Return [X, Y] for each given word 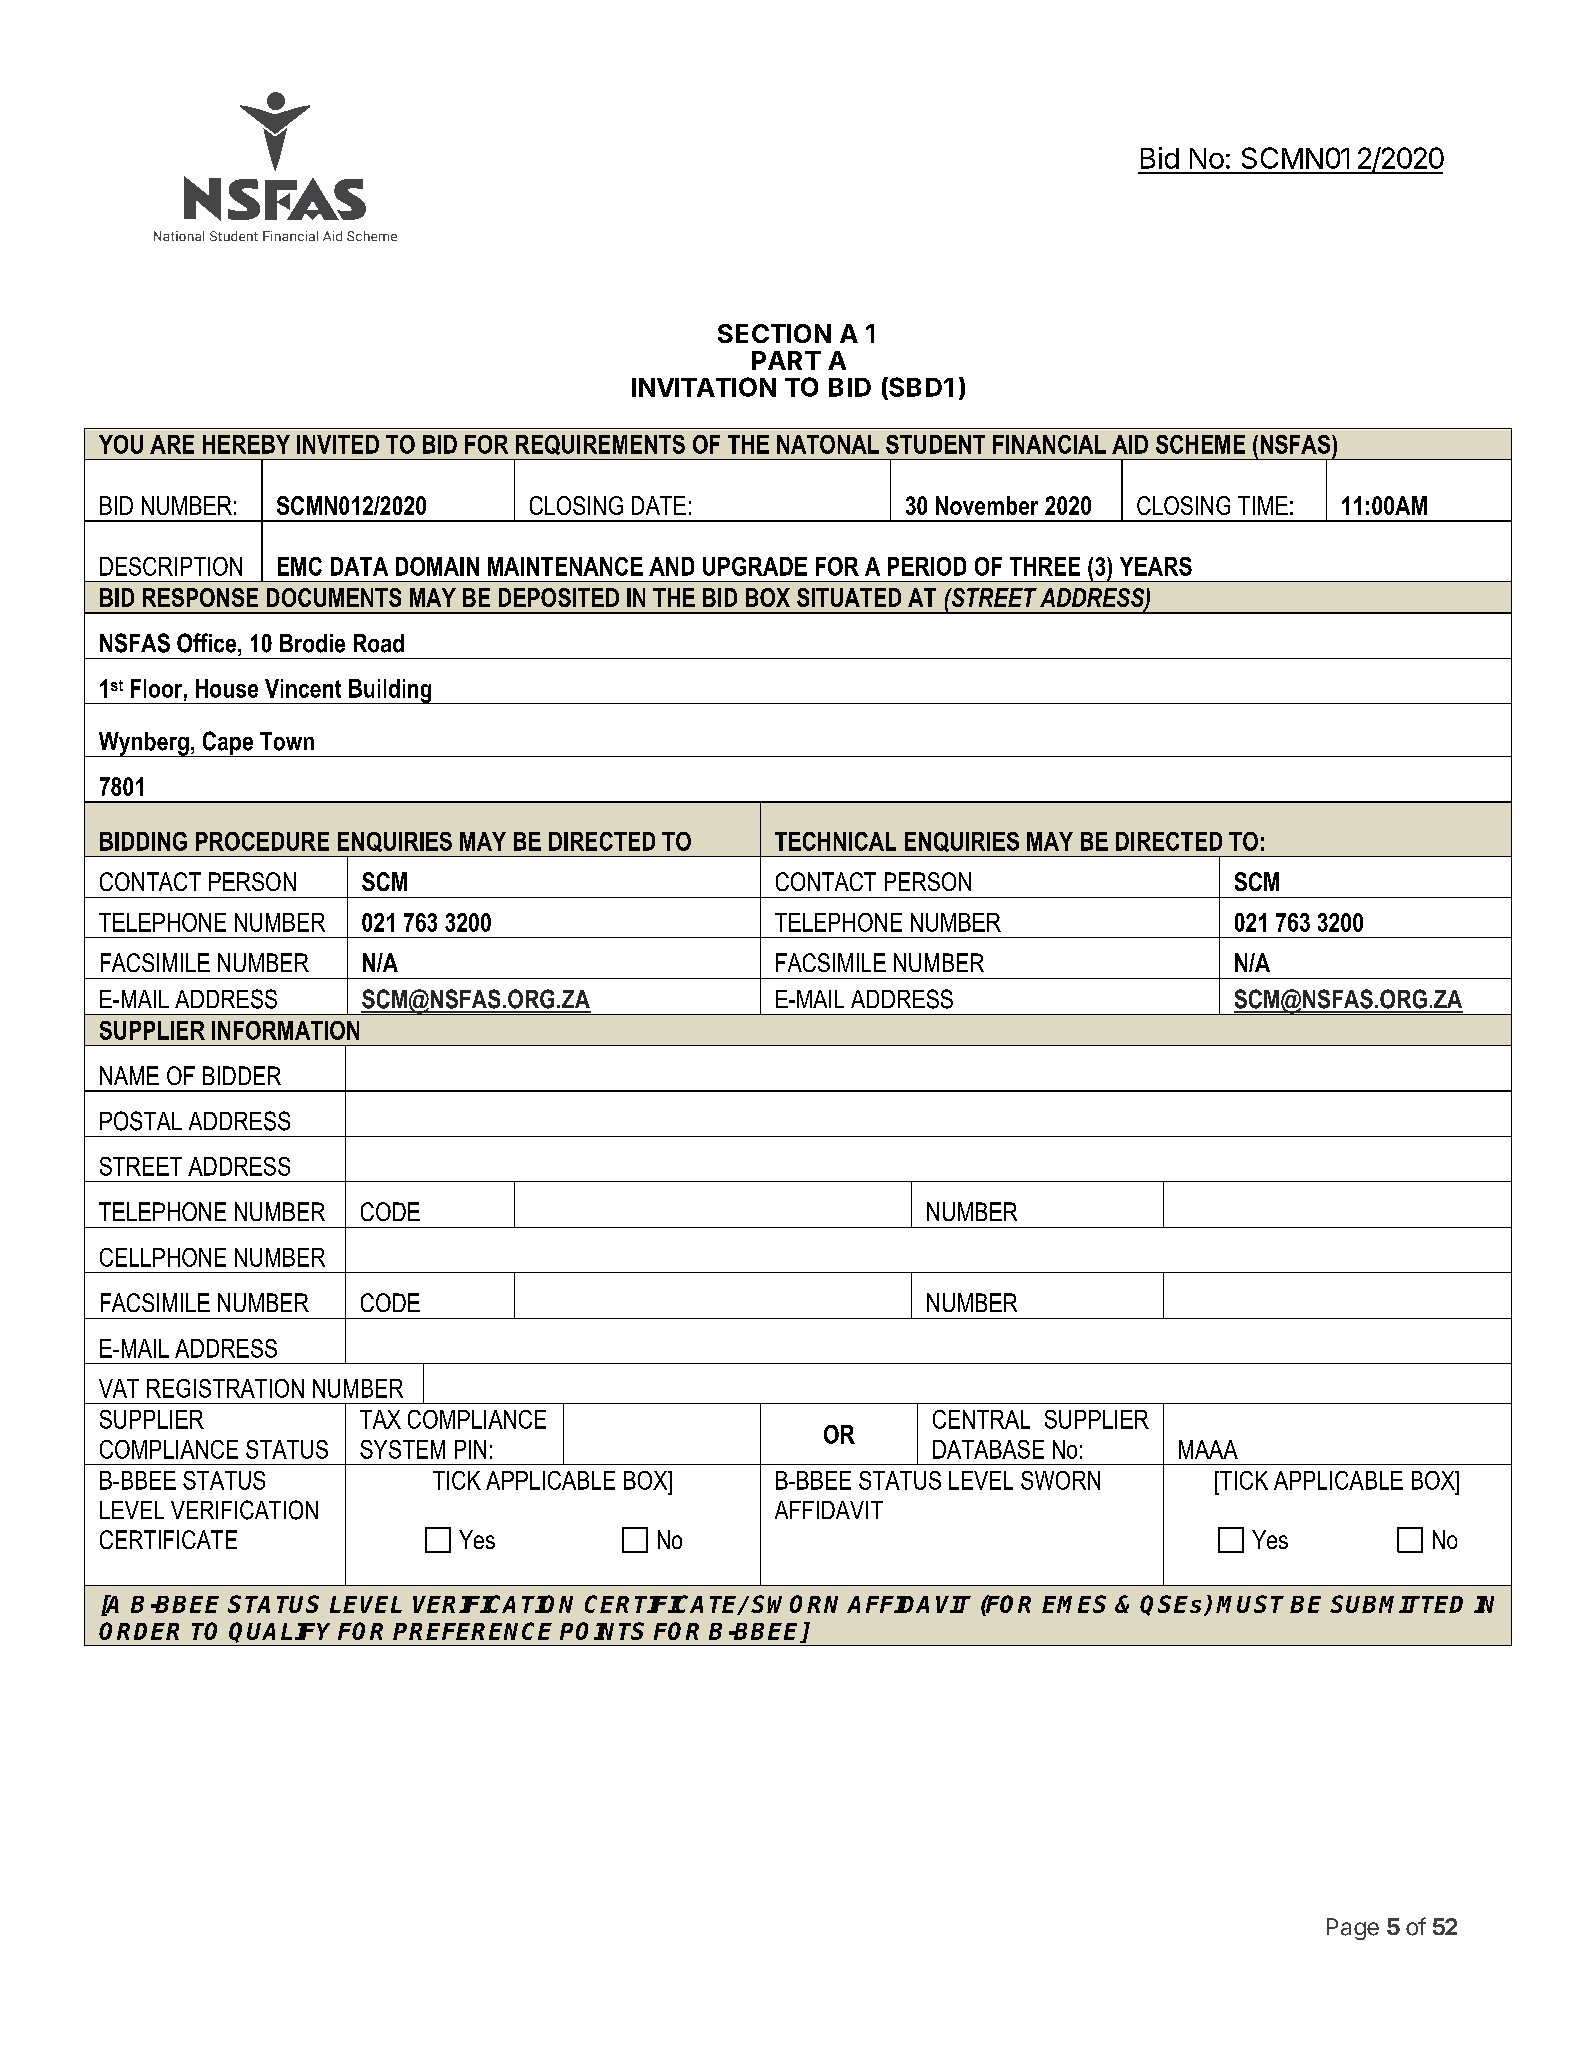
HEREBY [246, 444]
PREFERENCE [472, 1631]
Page [1353, 1929]
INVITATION [704, 387]
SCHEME [1200, 444]
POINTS [602, 1631]
